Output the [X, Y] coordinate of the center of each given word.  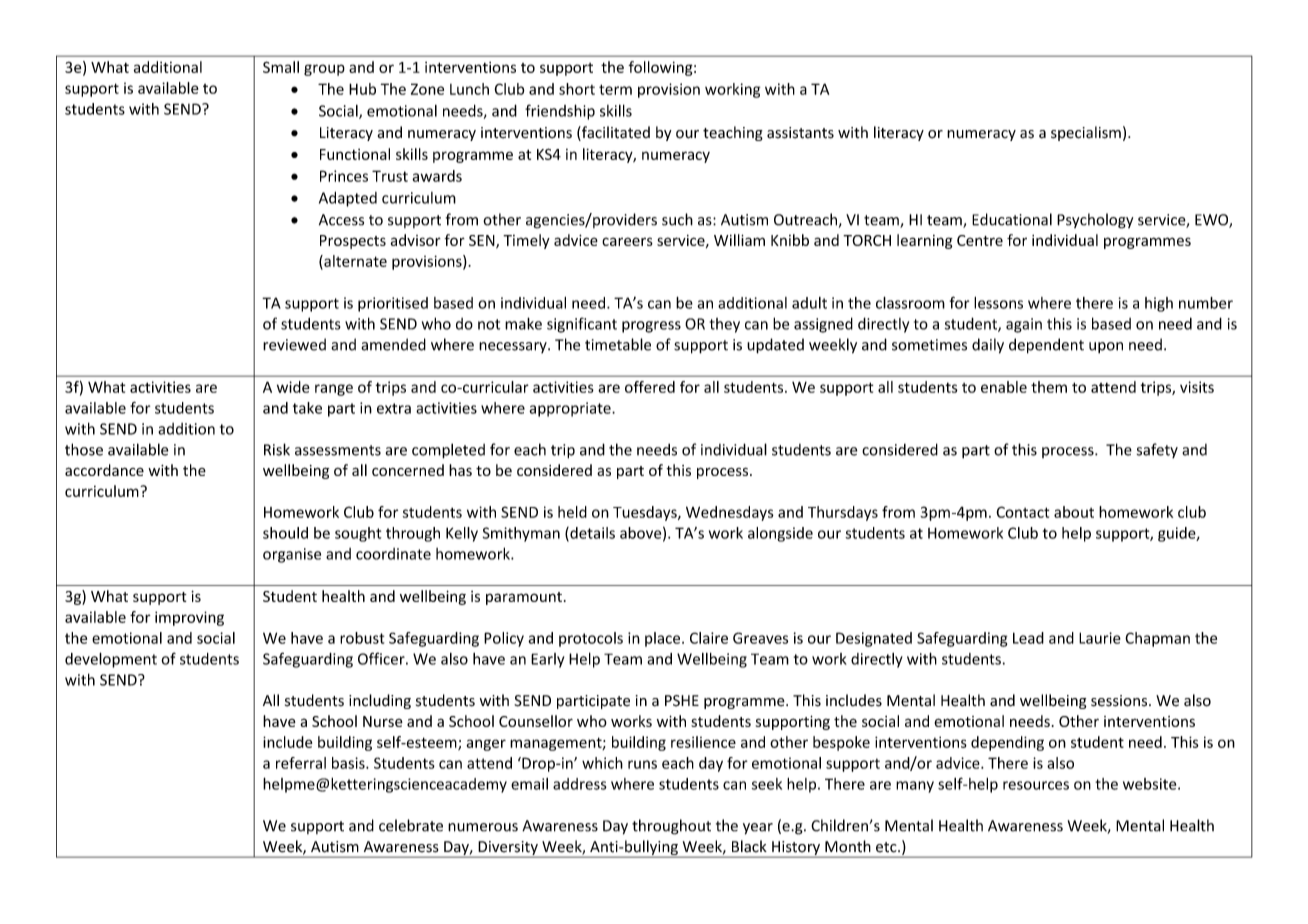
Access [341, 220]
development [111, 660]
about [1074, 512]
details [591, 534]
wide [293, 387]
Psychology [1095, 221]
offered [650, 387]
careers [627, 241]
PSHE [682, 701]
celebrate [411, 825]
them [1049, 387]
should [285, 533]
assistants [800, 133]
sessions [1120, 701]
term [615, 89]
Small [281, 67]
